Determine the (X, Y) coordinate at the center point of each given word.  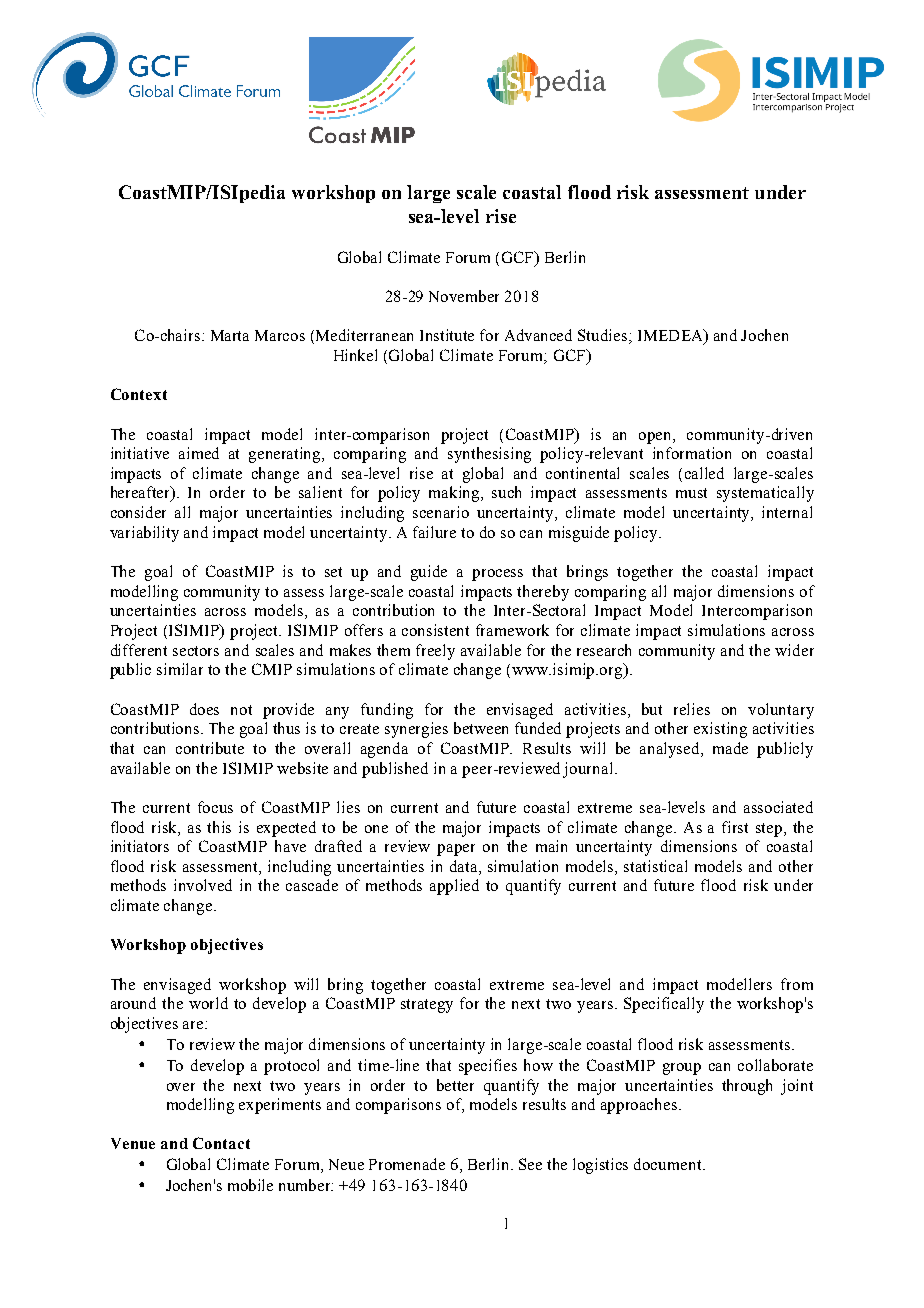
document (669, 1164)
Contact (221, 1143)
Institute (447, 335)
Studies (604, 336)
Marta (230, 335)
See (530, 1164)
